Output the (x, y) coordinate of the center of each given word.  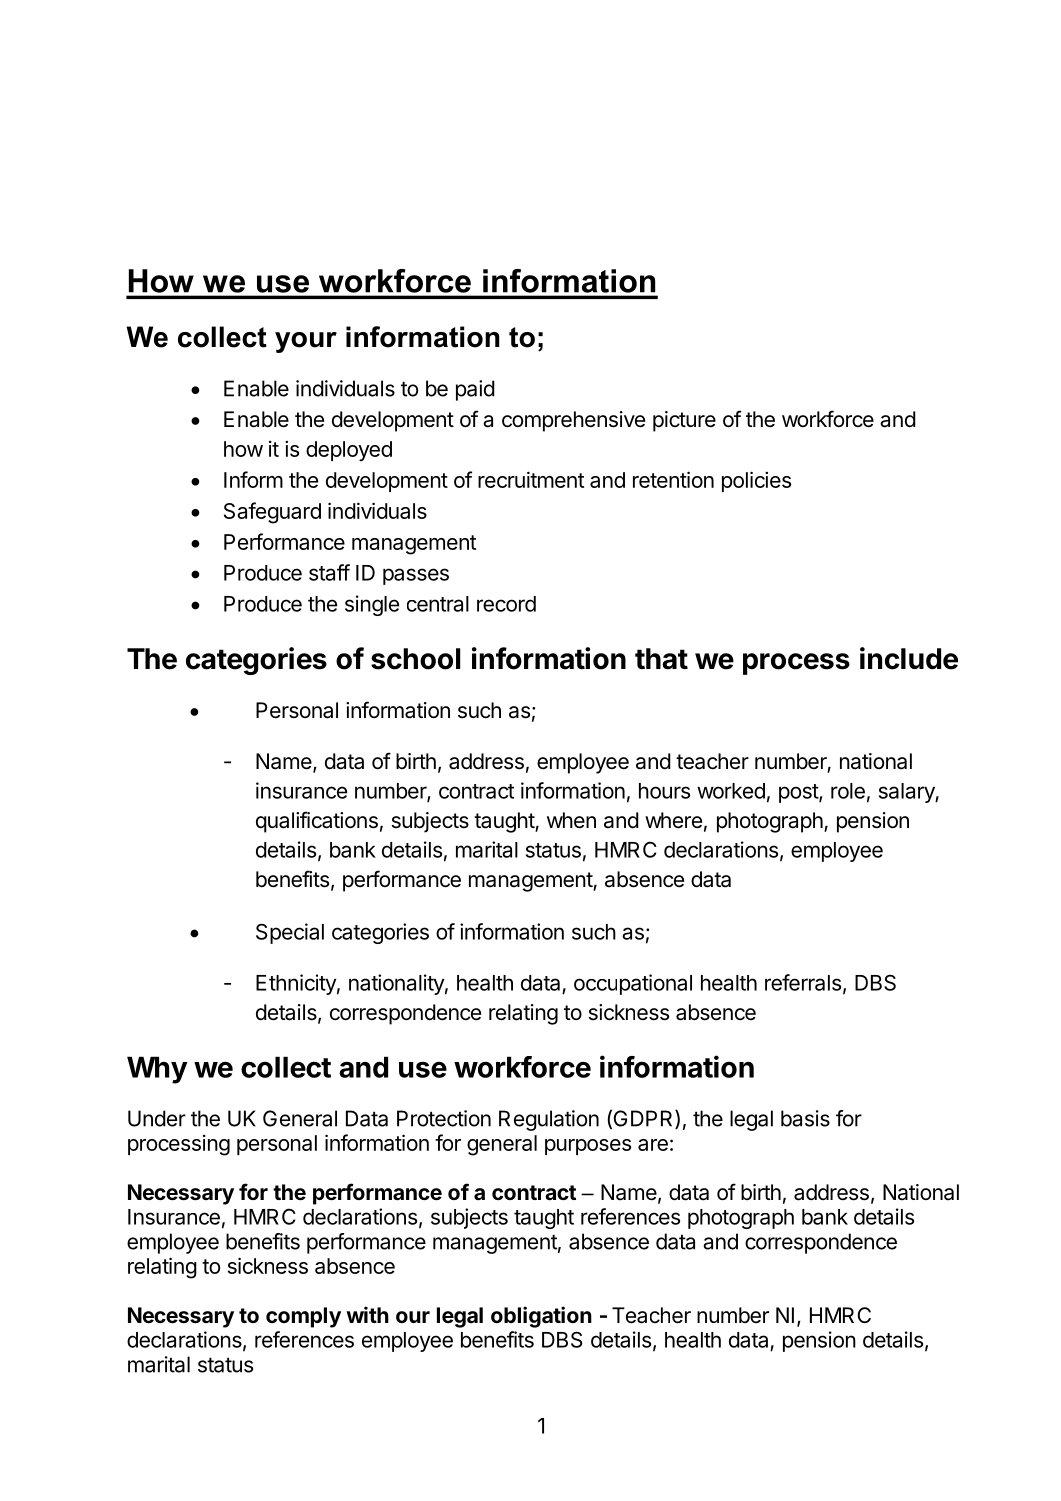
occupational (633, 984)
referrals (803, 982)
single (372, 605)
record (506, 604)
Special (290, 933)
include (909, 658)
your (306, 342)
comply (303, 1317)
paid (475, 390)
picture (684, 421)
